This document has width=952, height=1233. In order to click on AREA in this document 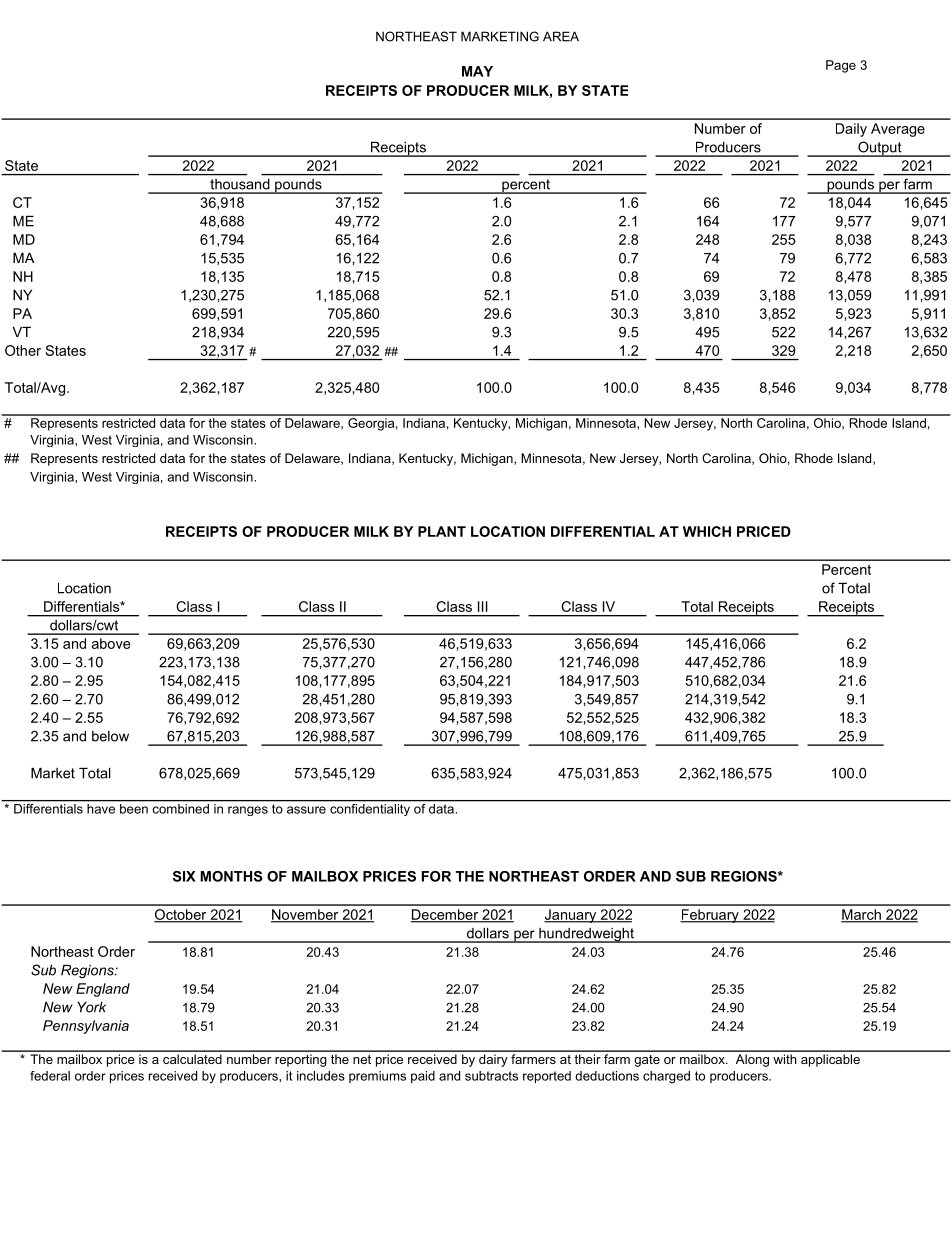, I will do `click(561, 36)`.
